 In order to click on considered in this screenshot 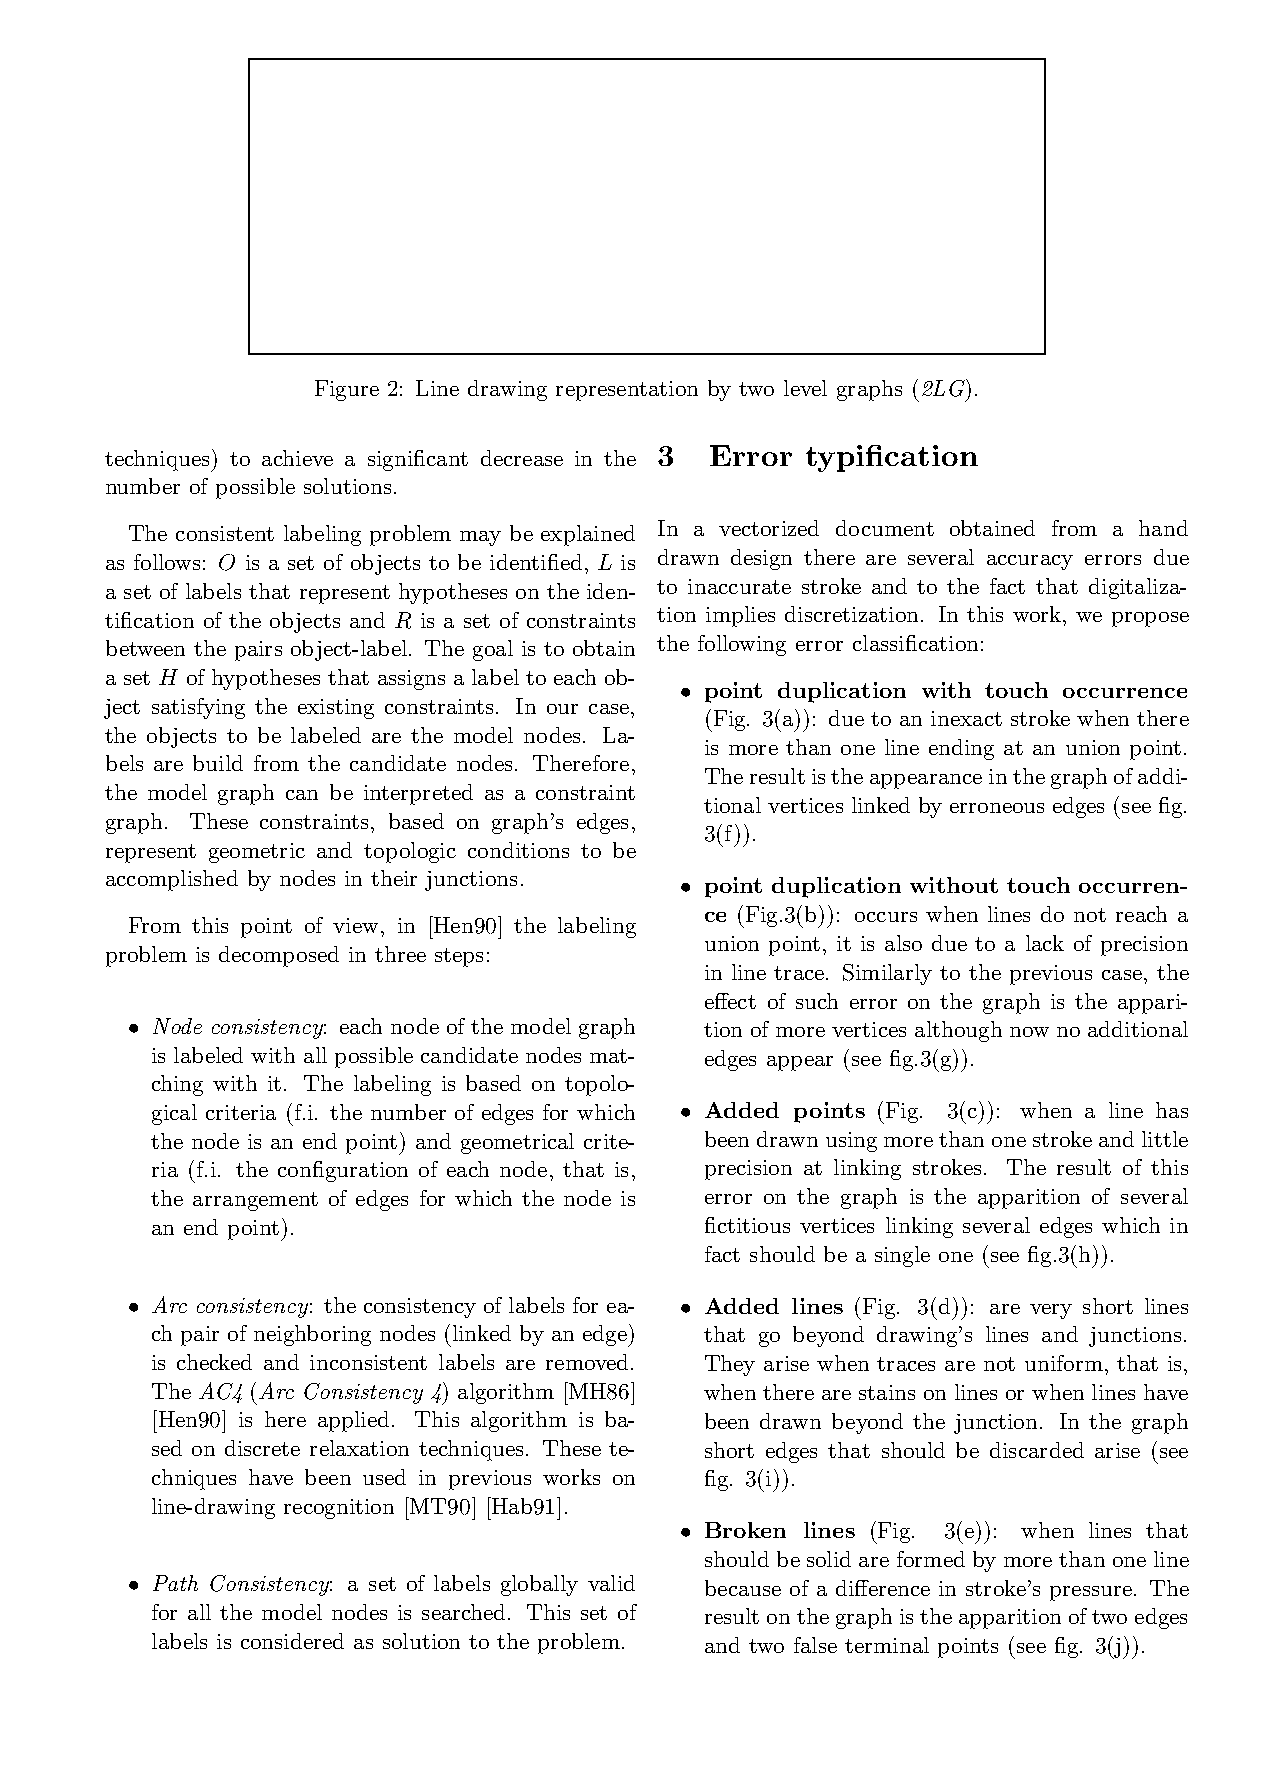, I will do `click(292, 1641)`.
